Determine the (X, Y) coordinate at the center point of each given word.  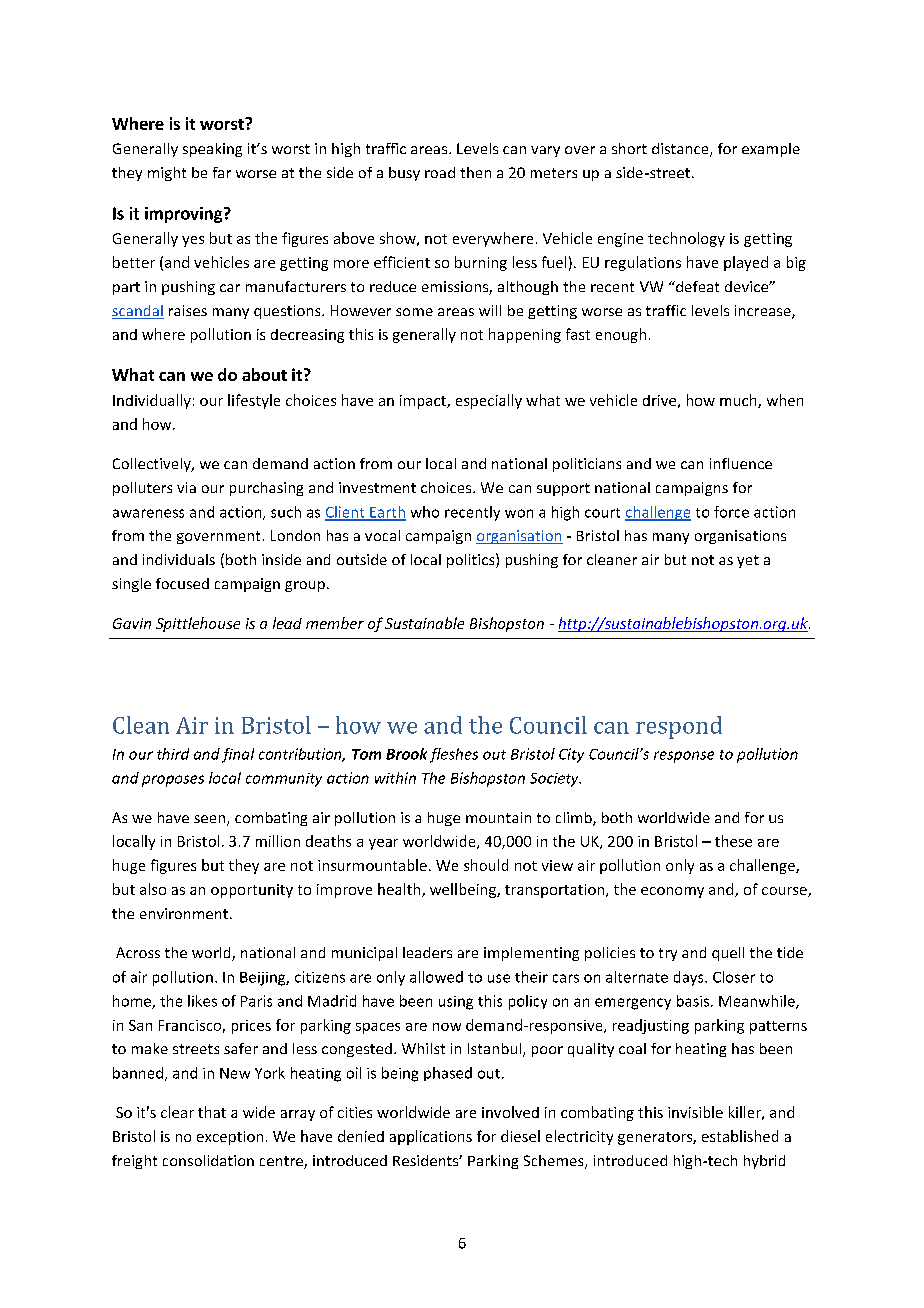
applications (431, 1137)
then (475, 172)
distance (681, 150)
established (740, 1136)
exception (230, 1138)
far (222, 172)
